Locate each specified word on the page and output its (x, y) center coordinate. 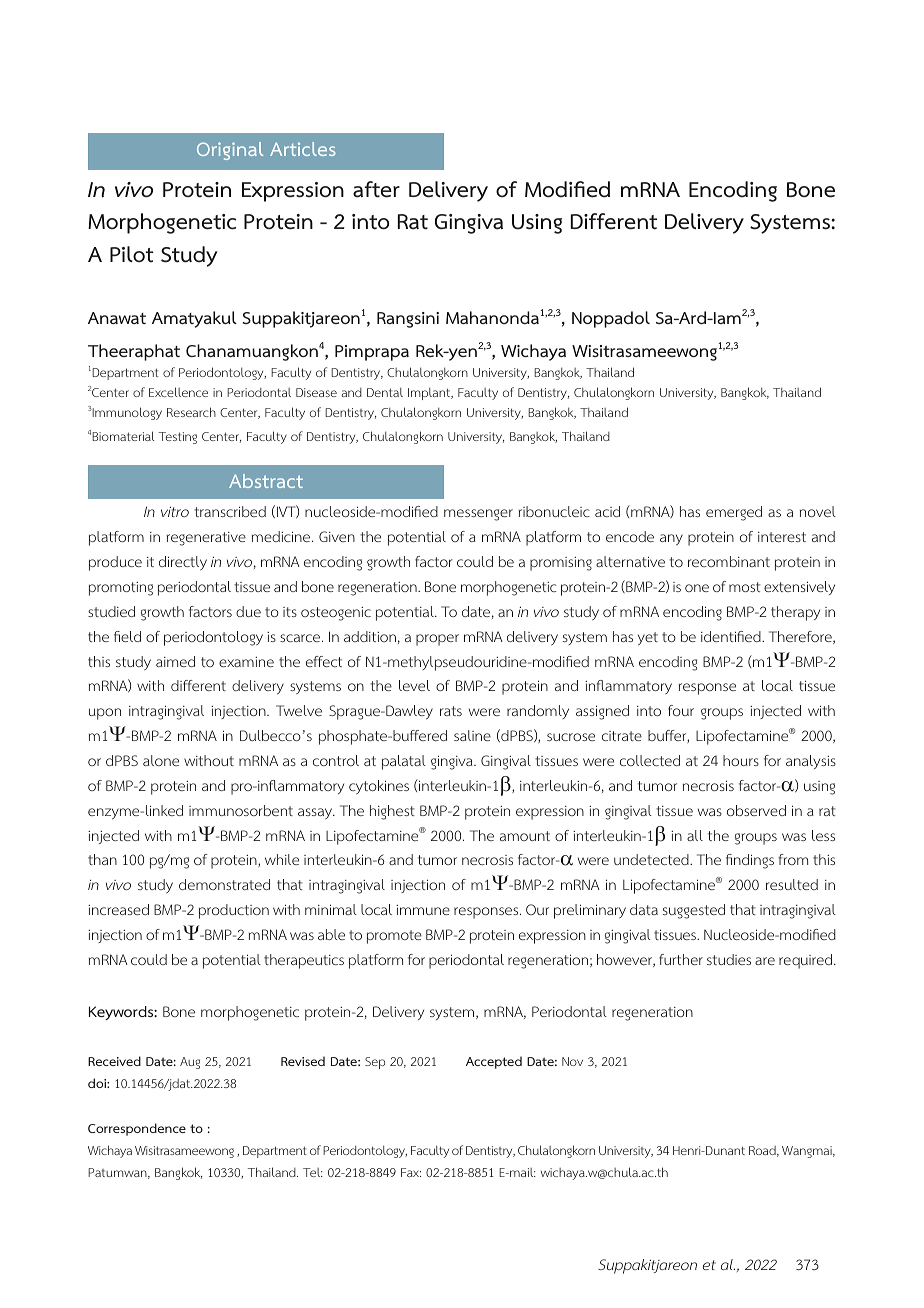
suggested (694, 911)
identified (732, 636)
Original (230, 151)
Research (191, 412)
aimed (175, 661)
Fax (411, 1172)
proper (437, 640)
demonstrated (224, 884)
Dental (385, 392)
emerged (734, 513)
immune (423, 910)
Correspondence (137, 1129)
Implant (430, 394)
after (376, 189)
